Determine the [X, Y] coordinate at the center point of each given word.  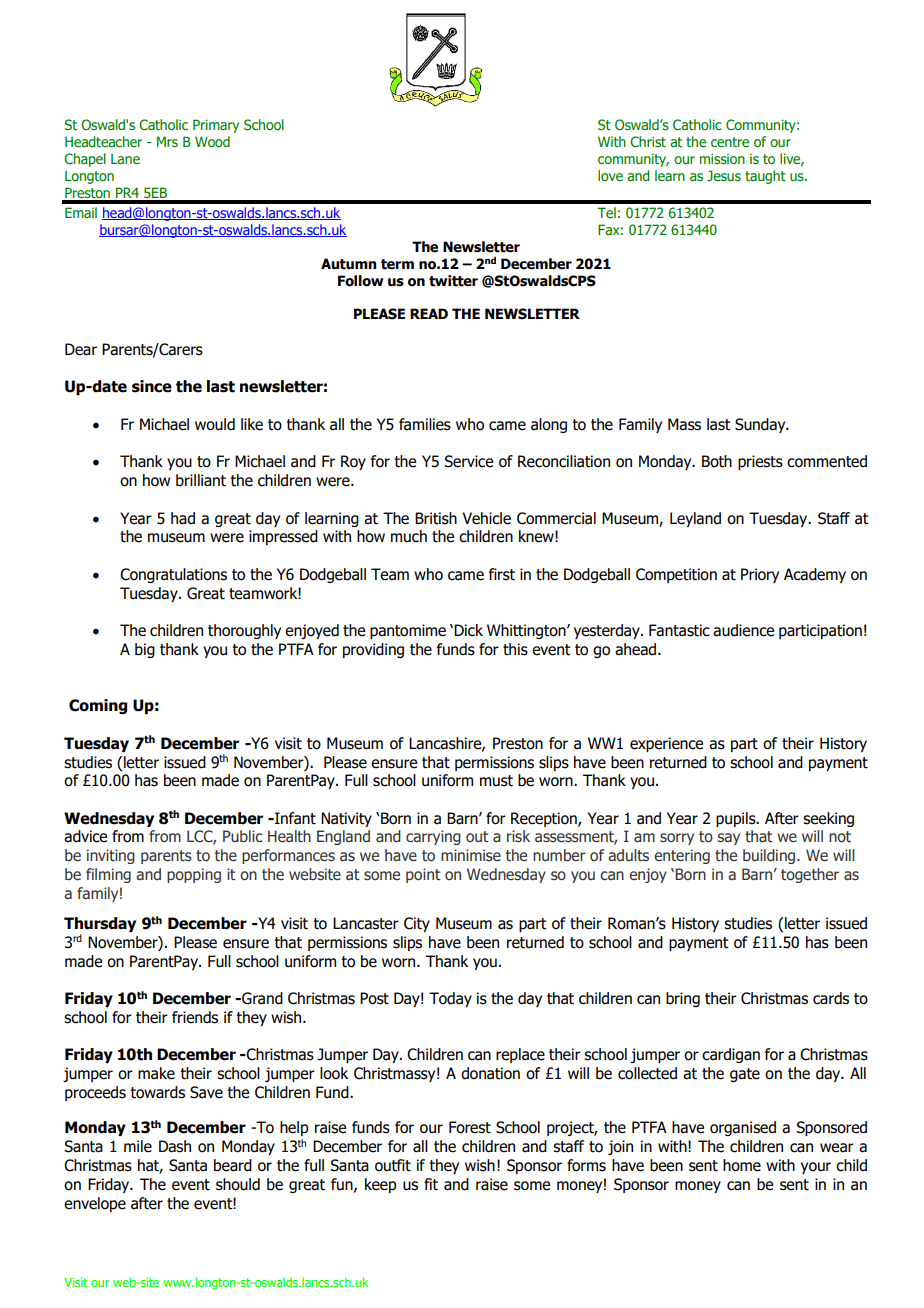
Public [243, 836]
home [742, 1165]
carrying [433, 837]
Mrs [167, 141]
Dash [175, 1146]
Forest [470, 1127]
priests [760, 462]
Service [468, 461]
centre [730, 142]
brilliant [201, 480]
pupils [737, 819]
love [610, 175]
